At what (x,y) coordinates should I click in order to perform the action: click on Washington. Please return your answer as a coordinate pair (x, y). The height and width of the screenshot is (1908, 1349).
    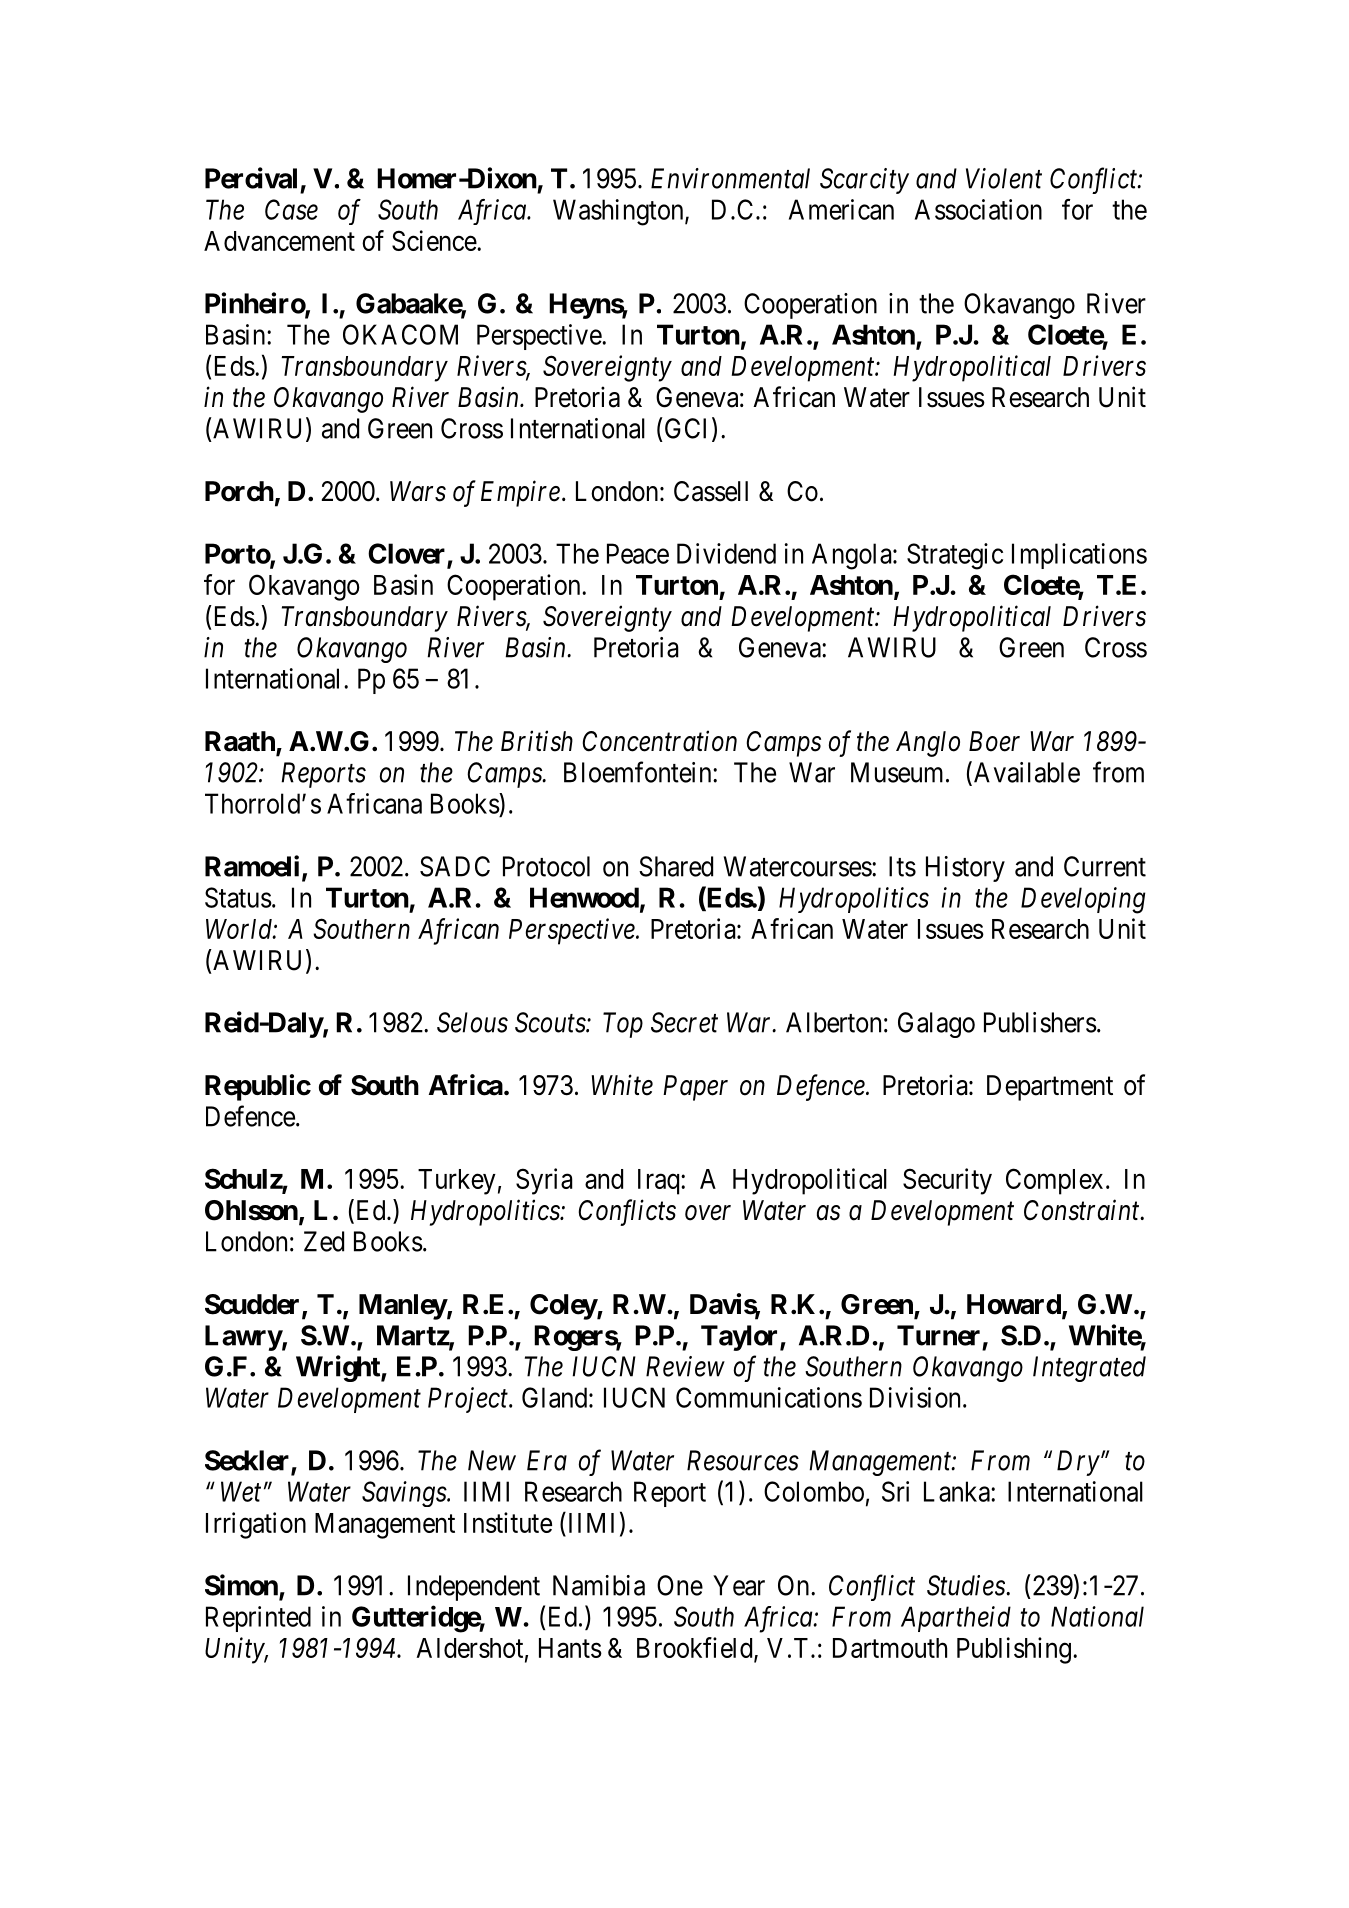
    Looking at the image, I should click on (619, 212).
